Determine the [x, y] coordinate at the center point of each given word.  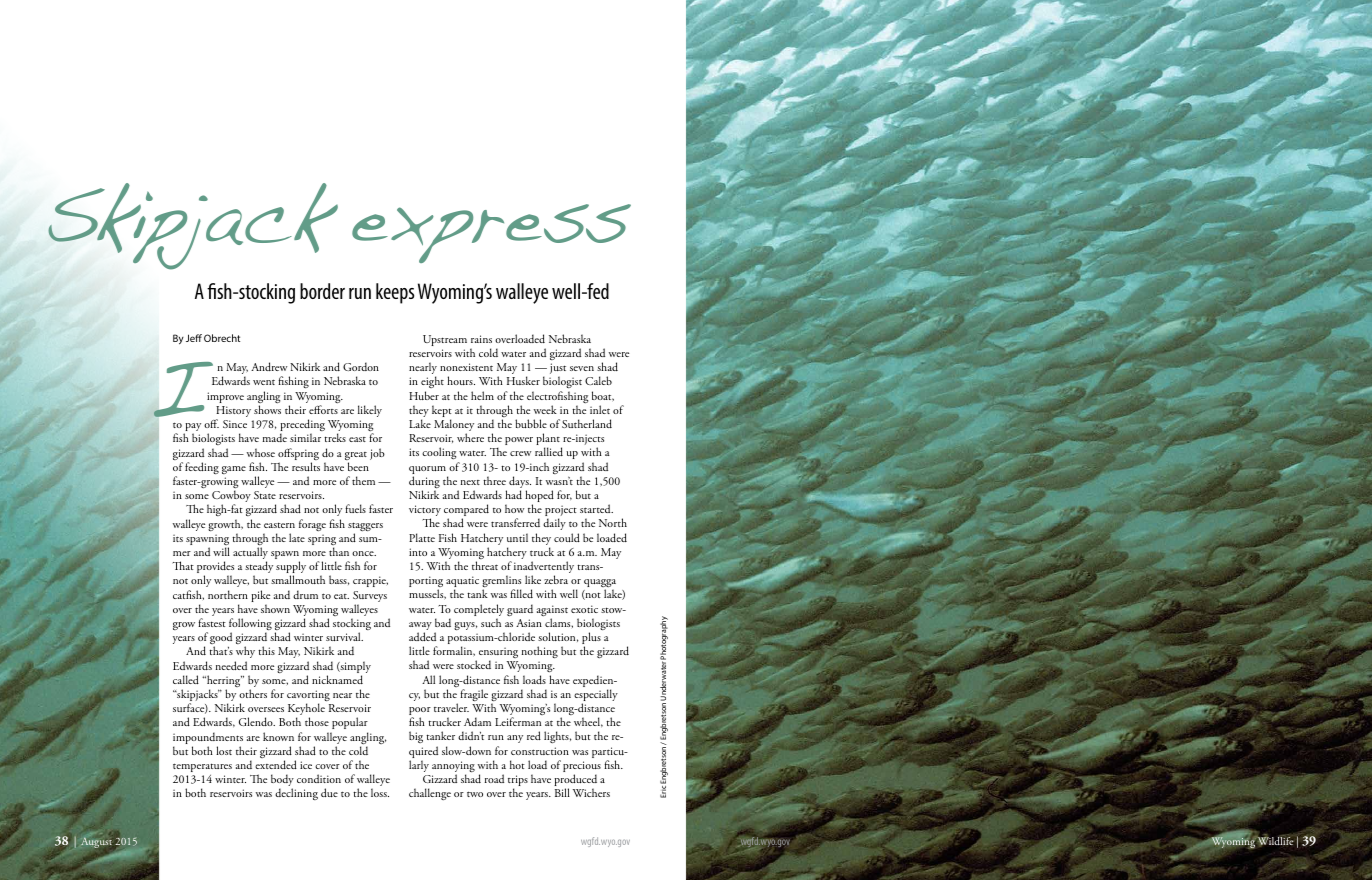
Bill [562, 792]
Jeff [194, 338]
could [567, 537]
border [322, 291]
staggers [365, 528]
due [329, 792]
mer [182, 553]
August [97, 842]
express [491, 233]
